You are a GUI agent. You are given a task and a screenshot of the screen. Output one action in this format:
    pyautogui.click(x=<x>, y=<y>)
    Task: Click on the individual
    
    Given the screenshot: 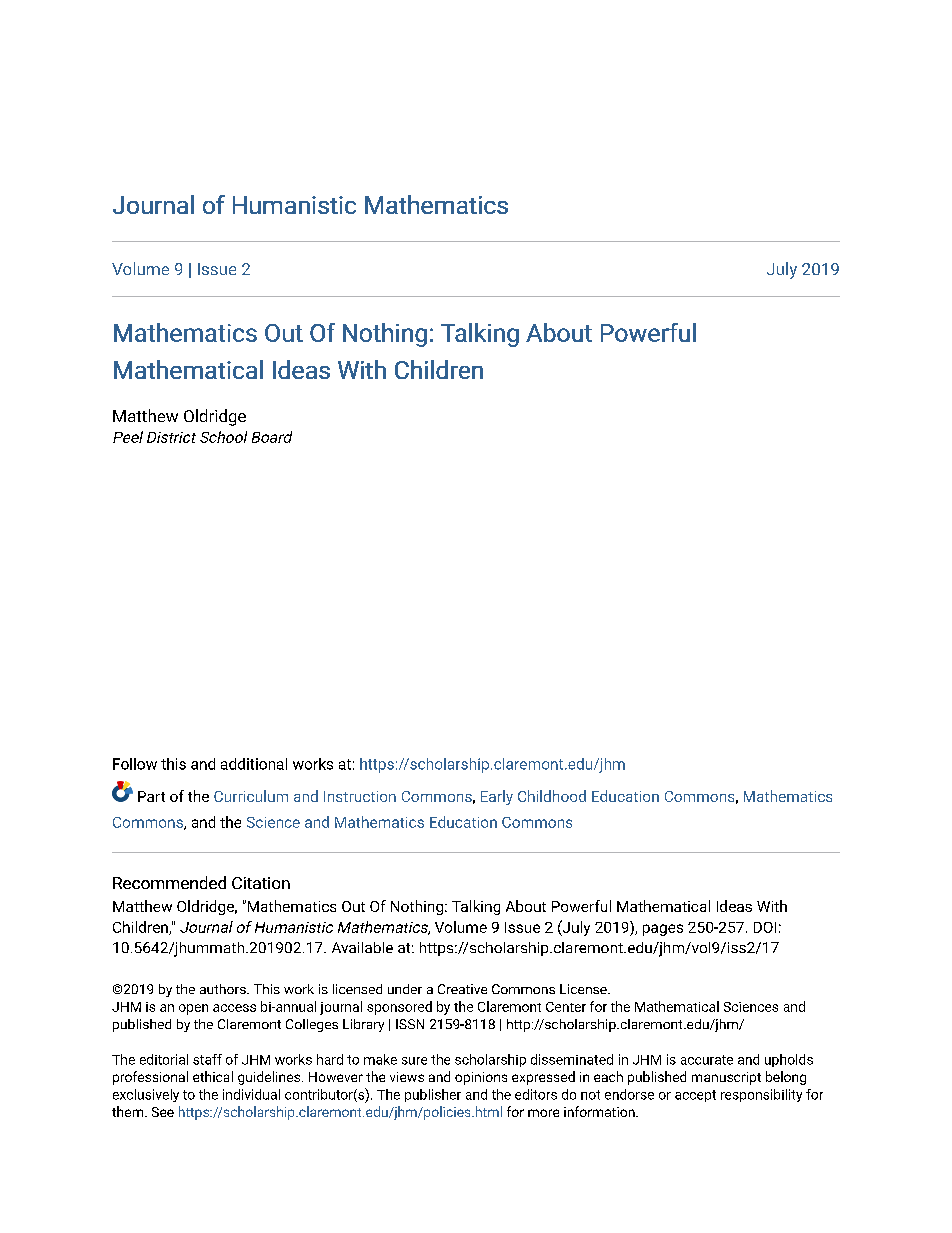 What is the action you would take?
    pyautogui.click(x=251, y=1094)
